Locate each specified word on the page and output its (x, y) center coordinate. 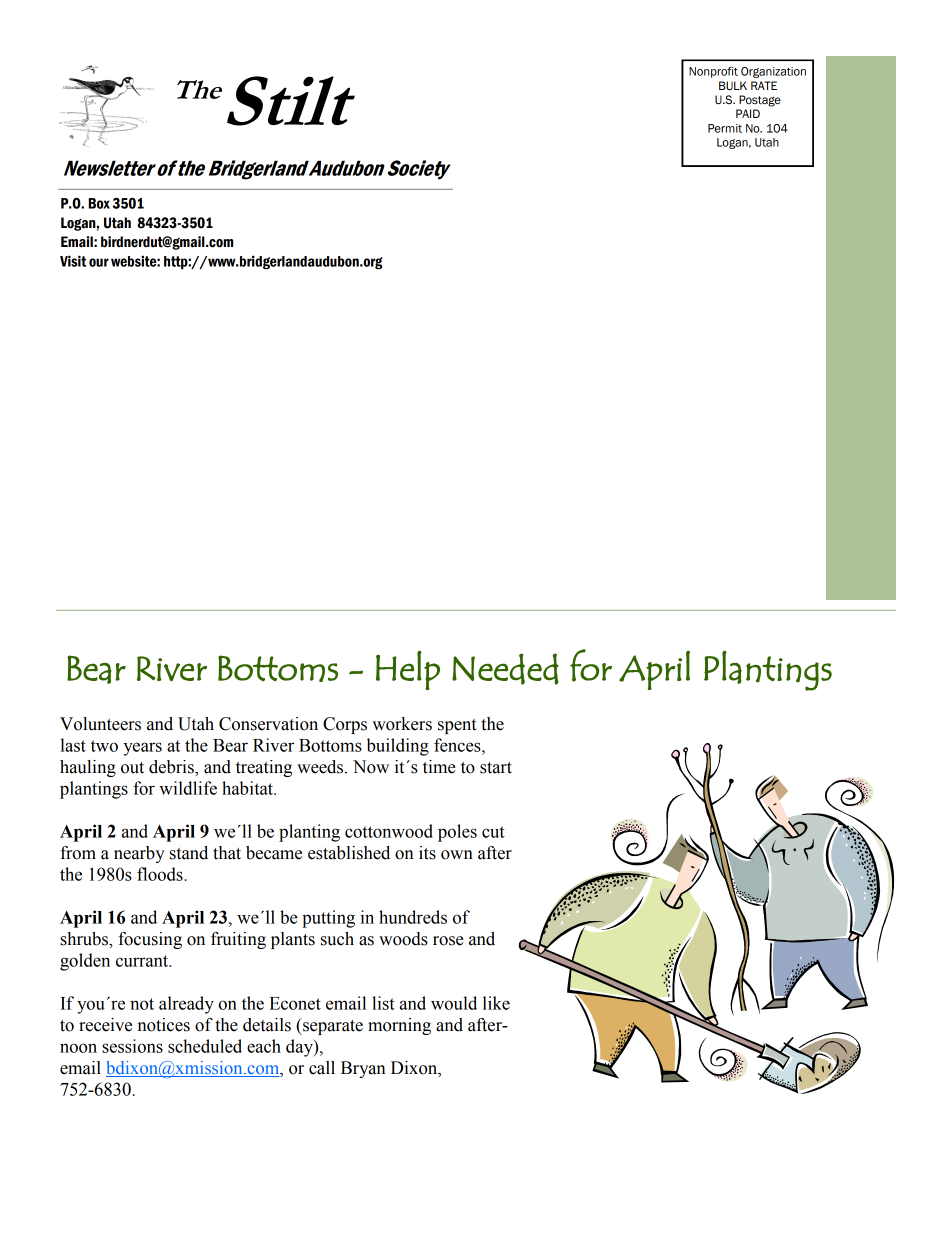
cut (493, 832)
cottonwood (389, 831)
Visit (73, 261)
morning (399, 1026)
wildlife (188, 788)
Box (99, 203)
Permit (725, 128)
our (99, 262)
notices (164, 1025)
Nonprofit (713, 72)
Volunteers (100, 724)
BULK (733, 86)
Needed (505, 669)
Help (408, 670)
